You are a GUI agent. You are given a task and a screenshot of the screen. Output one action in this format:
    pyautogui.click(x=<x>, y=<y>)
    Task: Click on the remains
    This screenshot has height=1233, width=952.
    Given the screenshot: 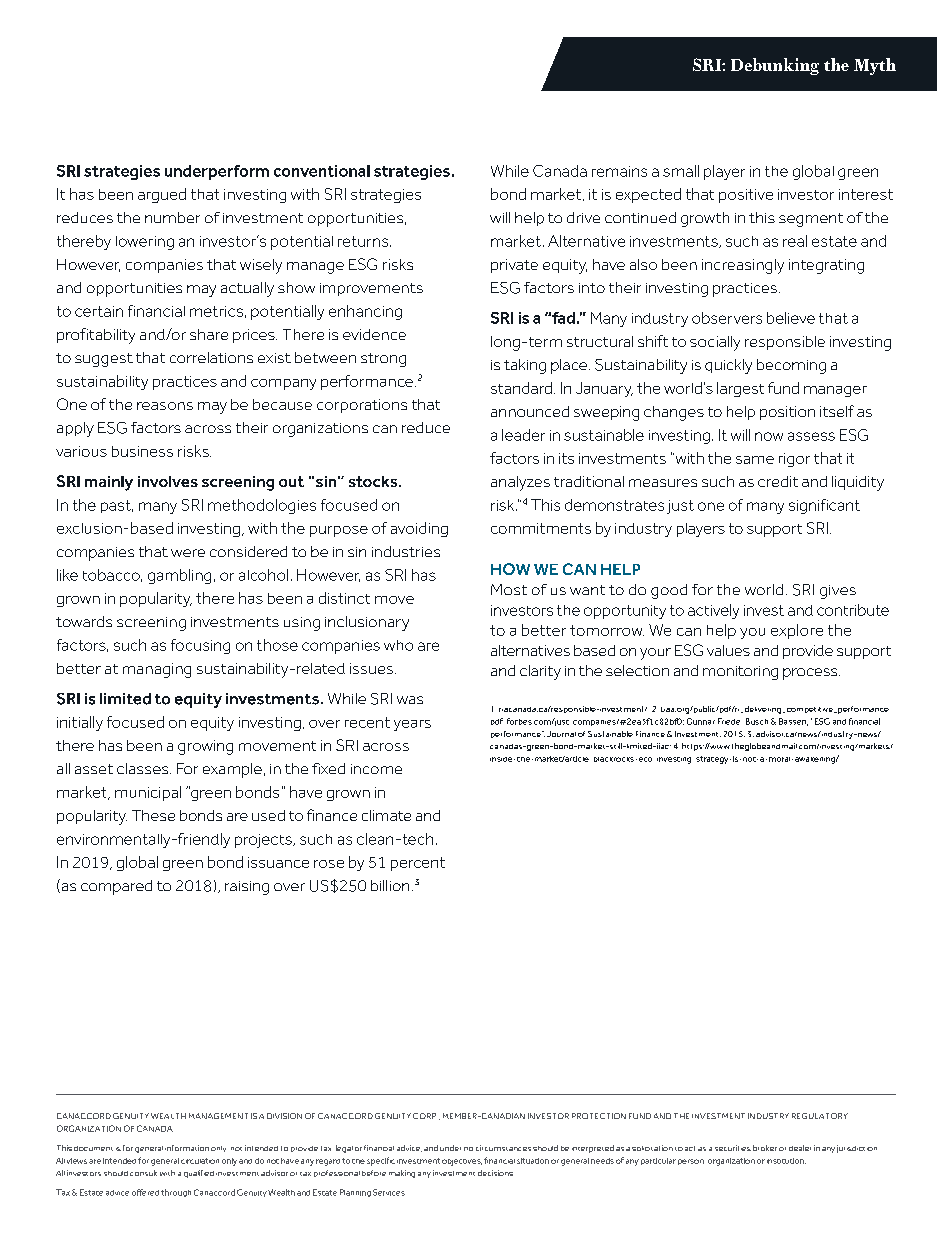 What is the action you would take?
    pyautogui.click(x=619, y=171)
